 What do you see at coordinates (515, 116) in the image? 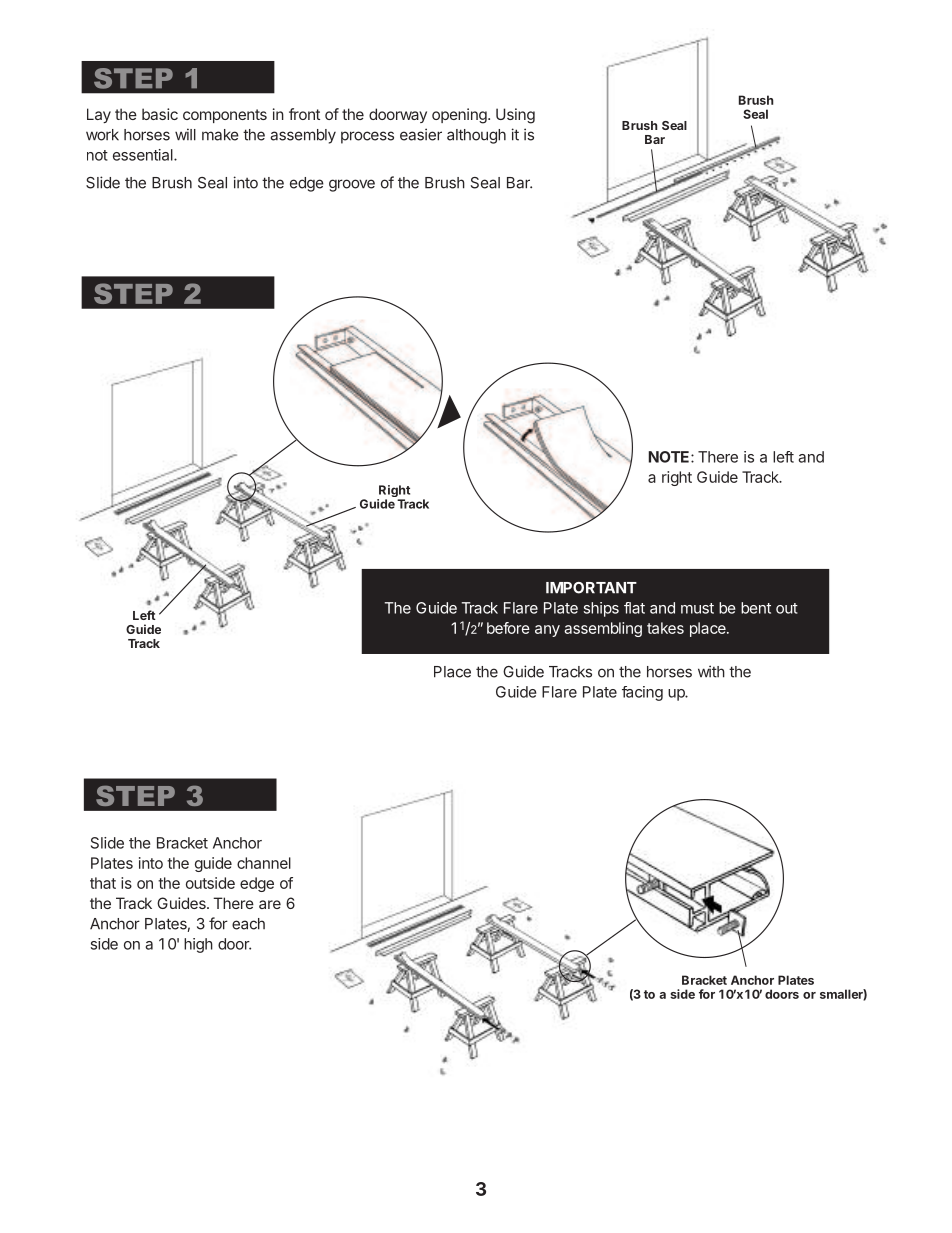
I see `Using` at bounding box center [515, 116].
